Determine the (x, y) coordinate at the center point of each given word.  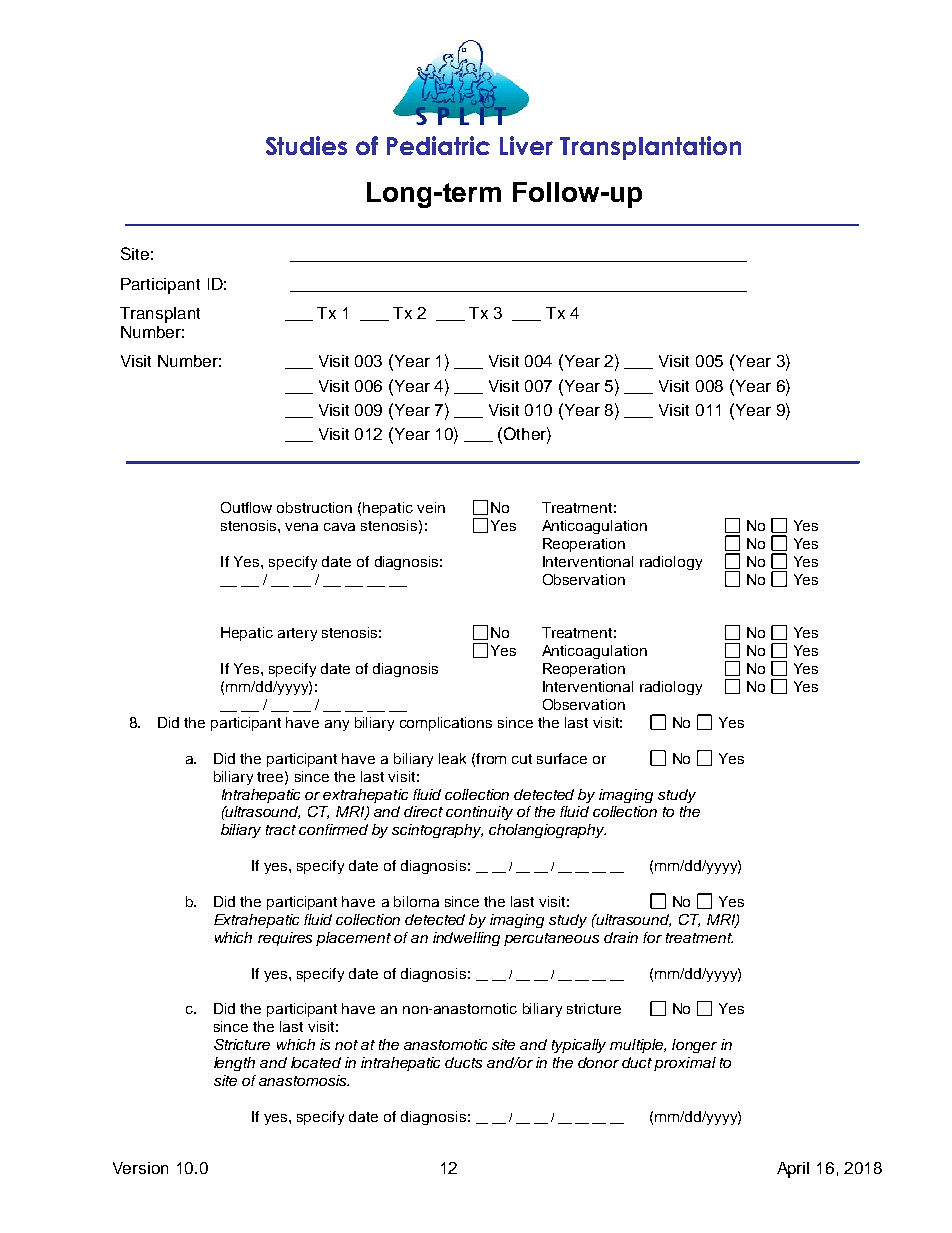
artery (297, 634)
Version (140, 1168)
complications (446, 724)
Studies (306, 145)
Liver (526, 145)
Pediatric (438, 145)
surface (562, 758)
